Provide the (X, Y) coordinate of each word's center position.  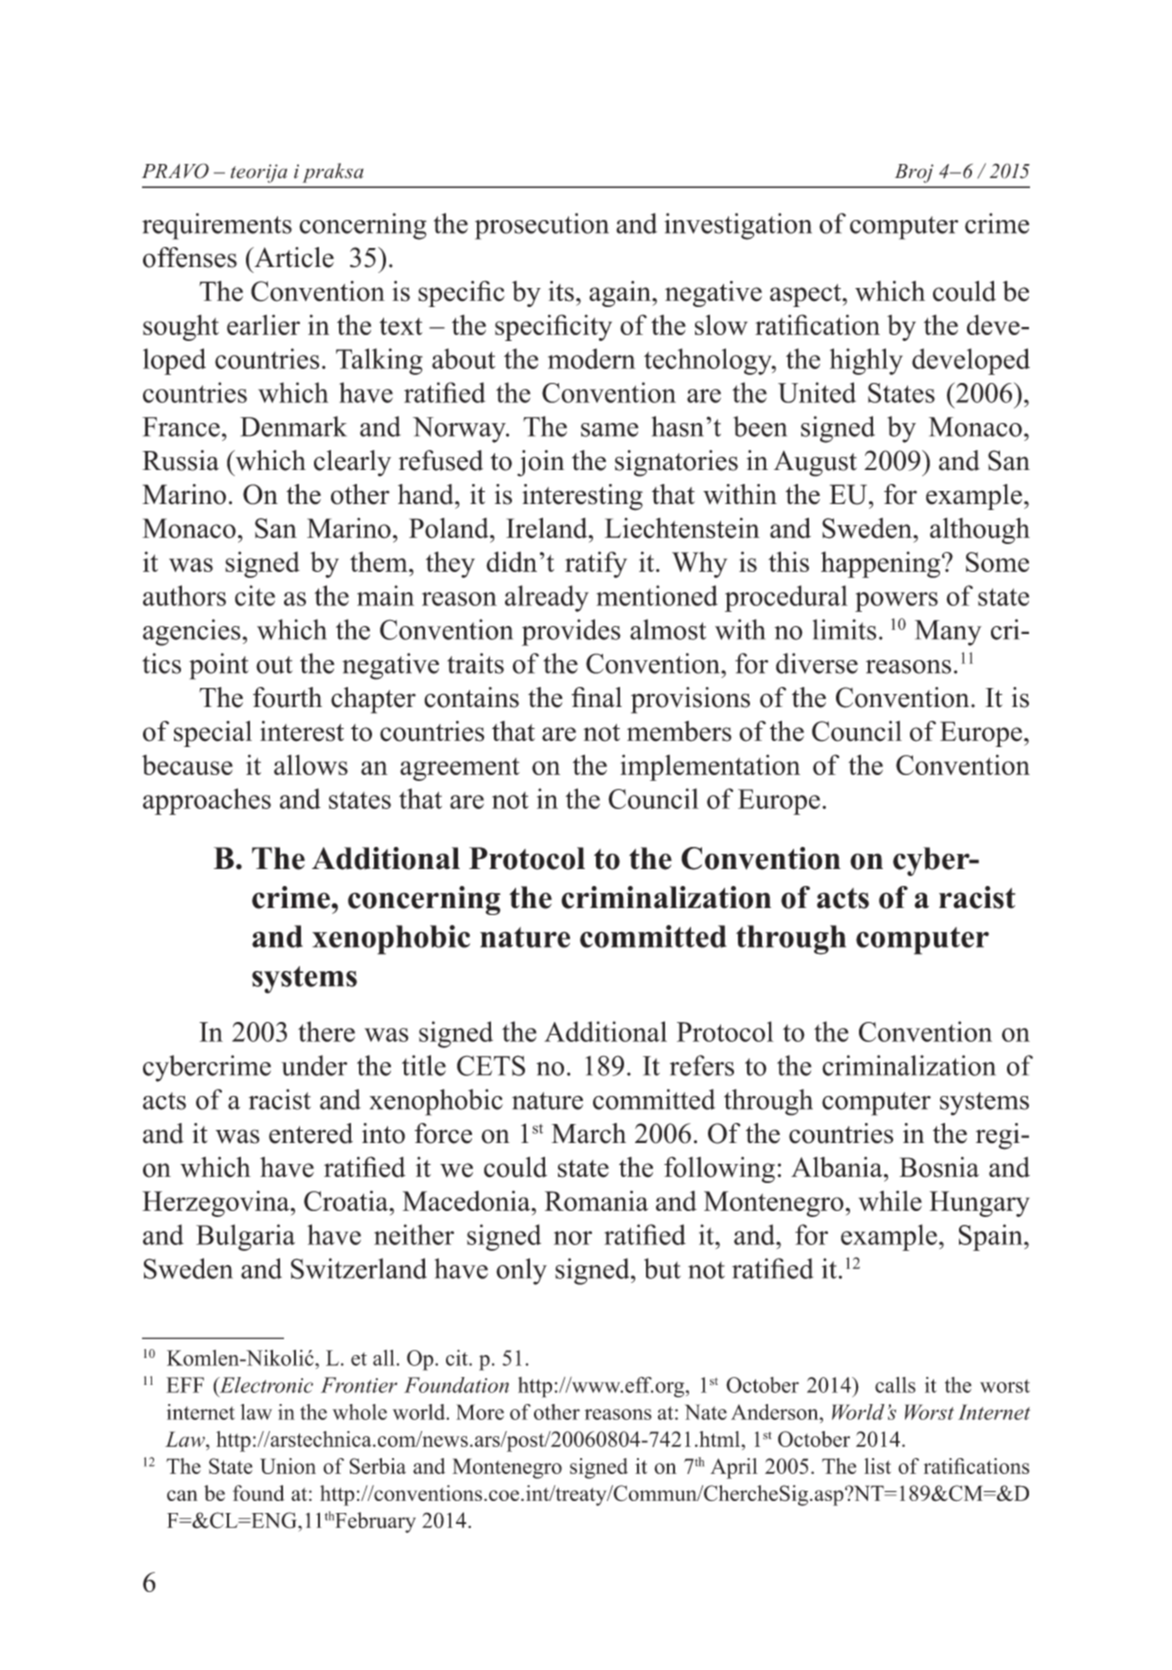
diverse (817, 663)
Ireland (548, 528)
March (589, 1133)
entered (311, 1133)
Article (293, 257)
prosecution (542, 226)
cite (255, 595)
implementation (710, 767)
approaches (207, 801)
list (877, 1466)
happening (882, 564)
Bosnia (939, 1167)
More (480, 1412)
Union (288, 1466)
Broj (914, 173)
